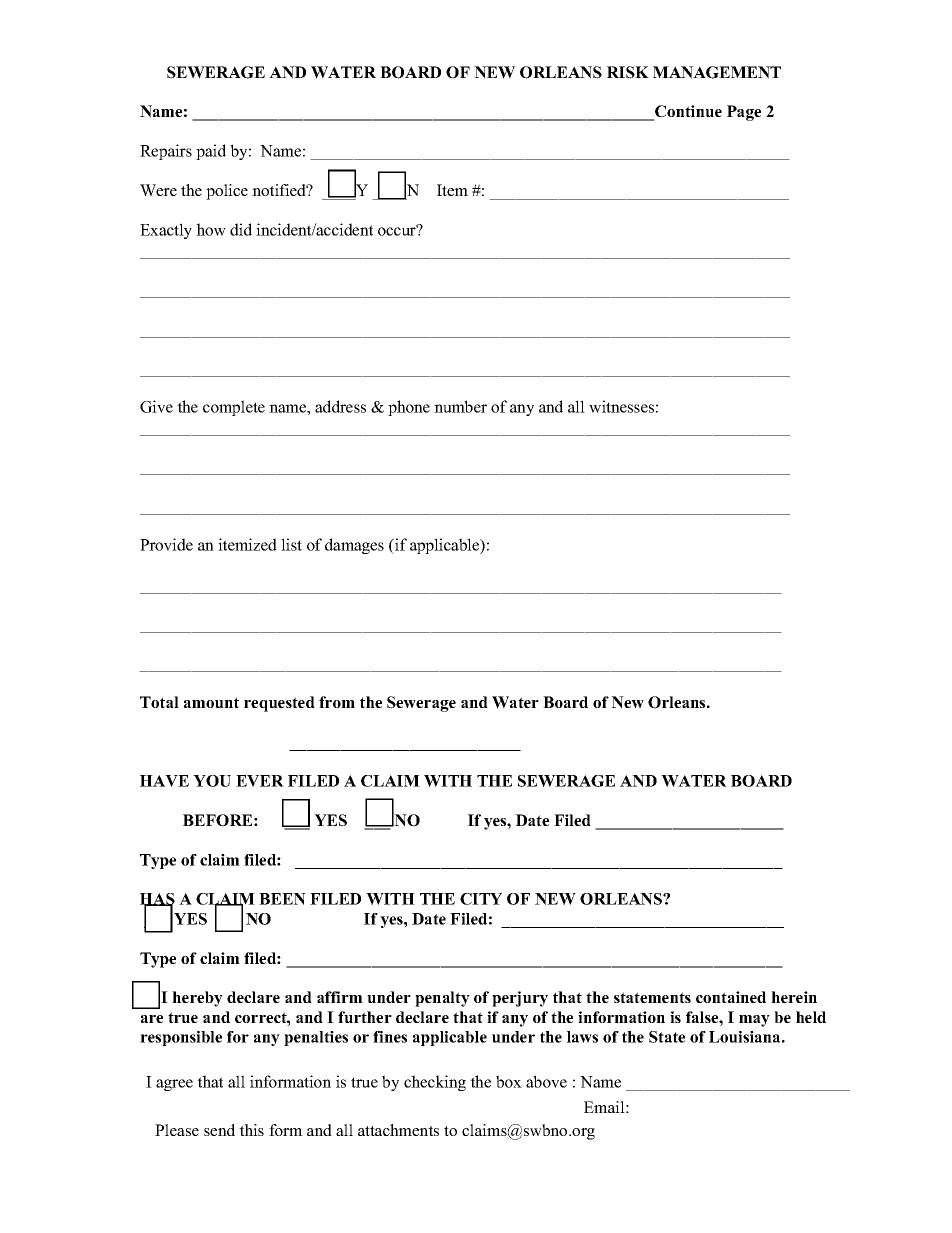 This image has width=952, height=1233. What do you see at coordinates (481, 899) in the image?
I see `CITY` at bounding box center [481, 899].
